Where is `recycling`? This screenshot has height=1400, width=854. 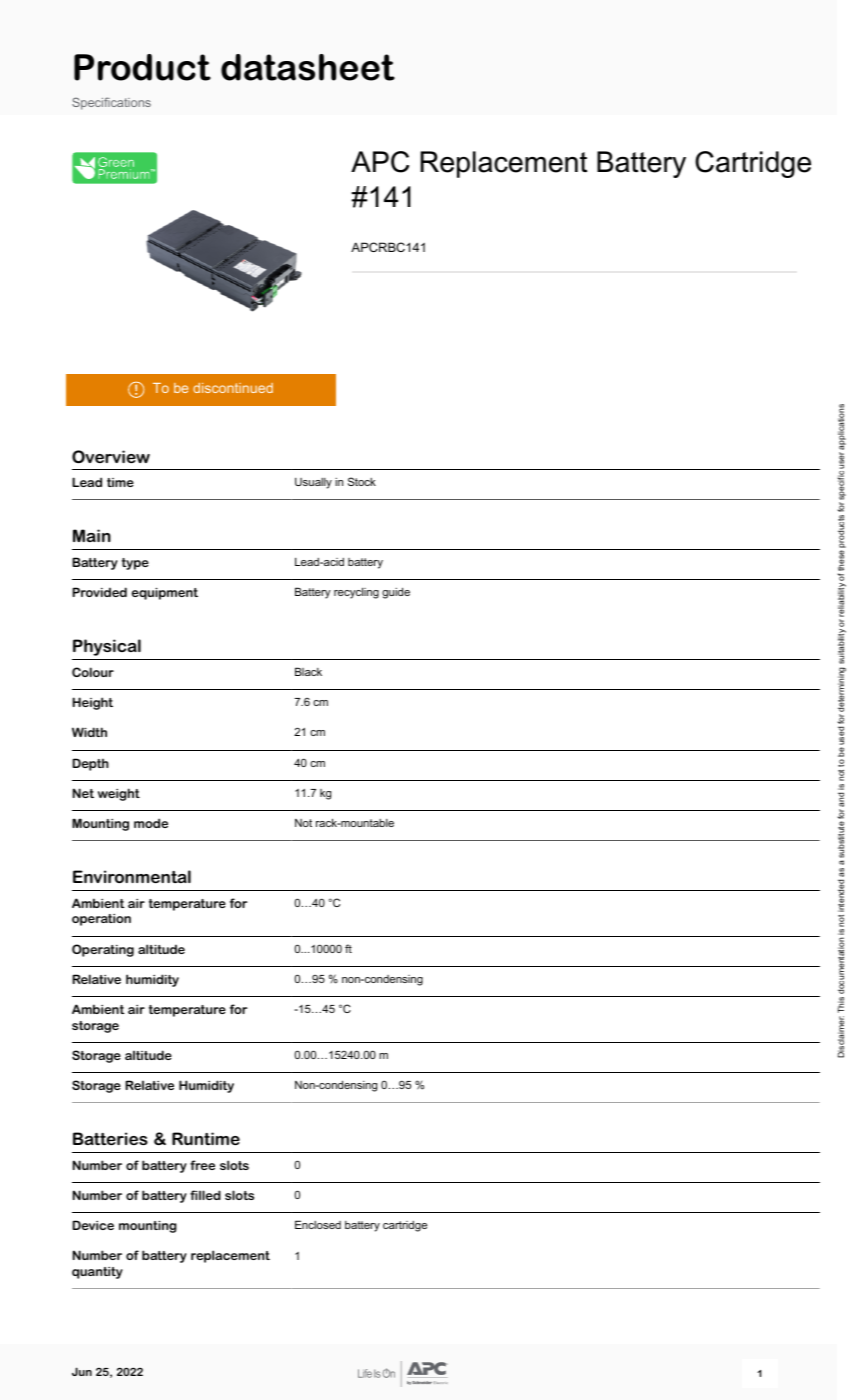
recycling is located at coordinates (356, 593).
